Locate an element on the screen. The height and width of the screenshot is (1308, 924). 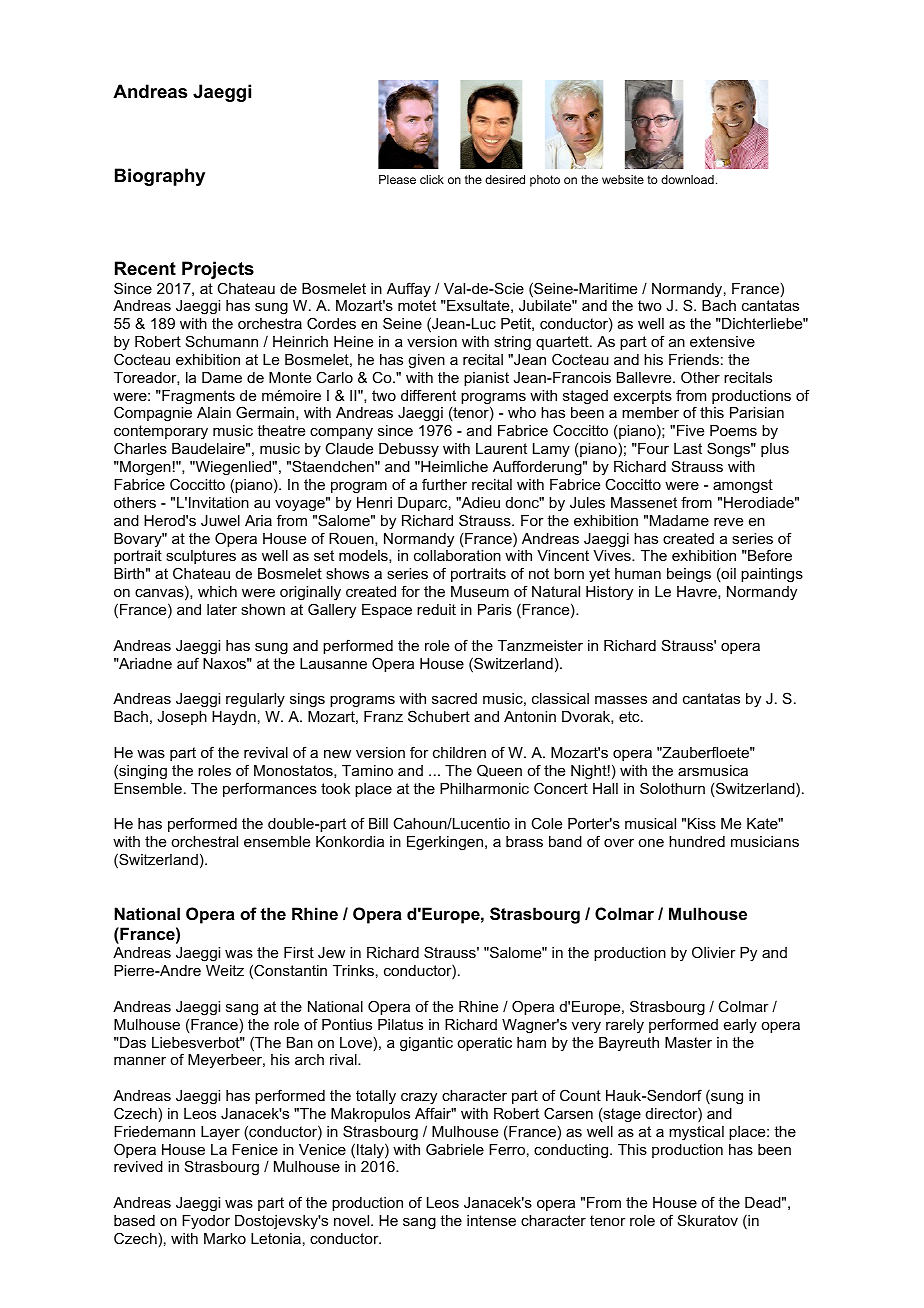
sacred is located at coordinates (454, 698).
